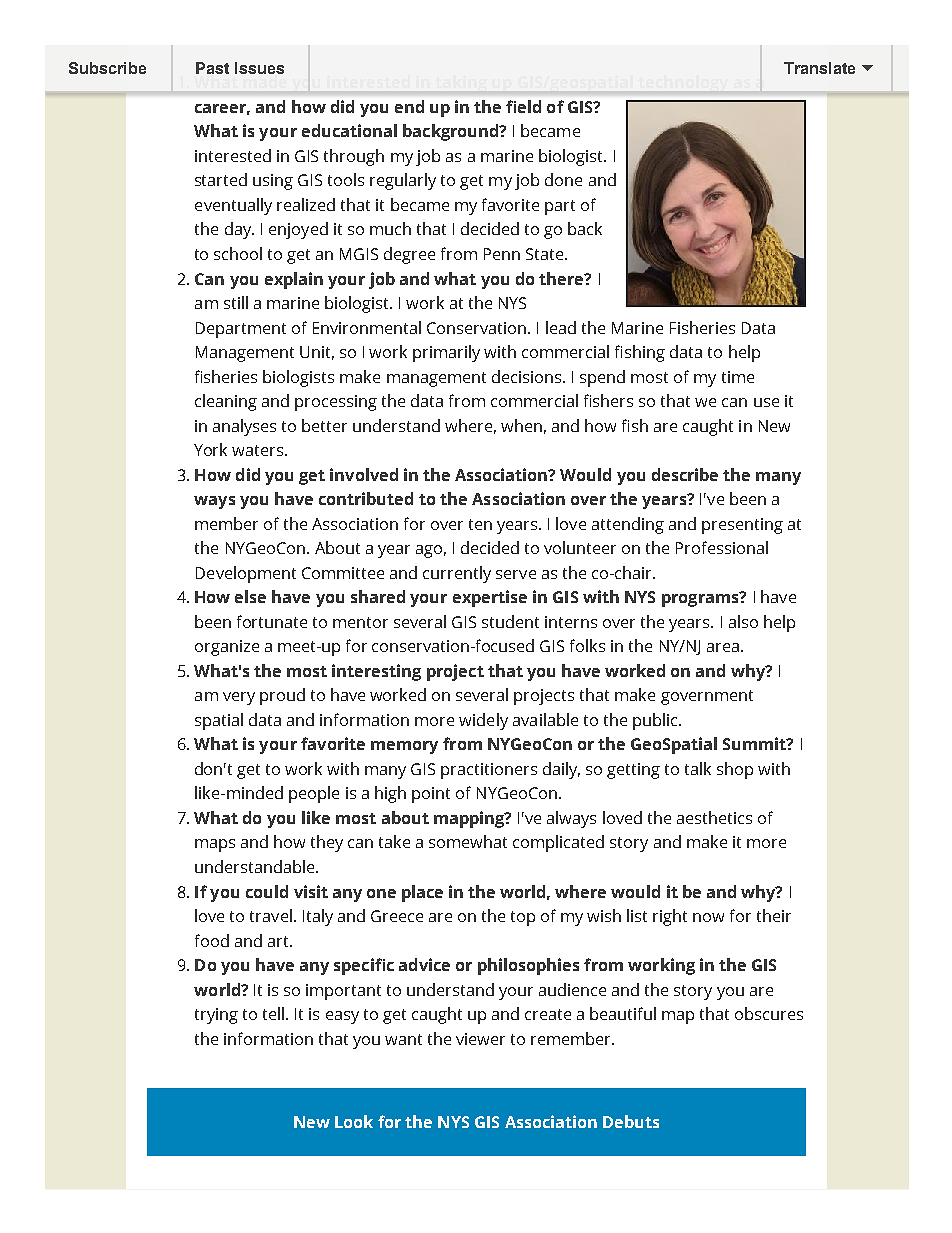 The image size is (952, 1233). What do you see at coordinates (239, 698) in the page?
I see `very` at bounding box center [239, 698].
